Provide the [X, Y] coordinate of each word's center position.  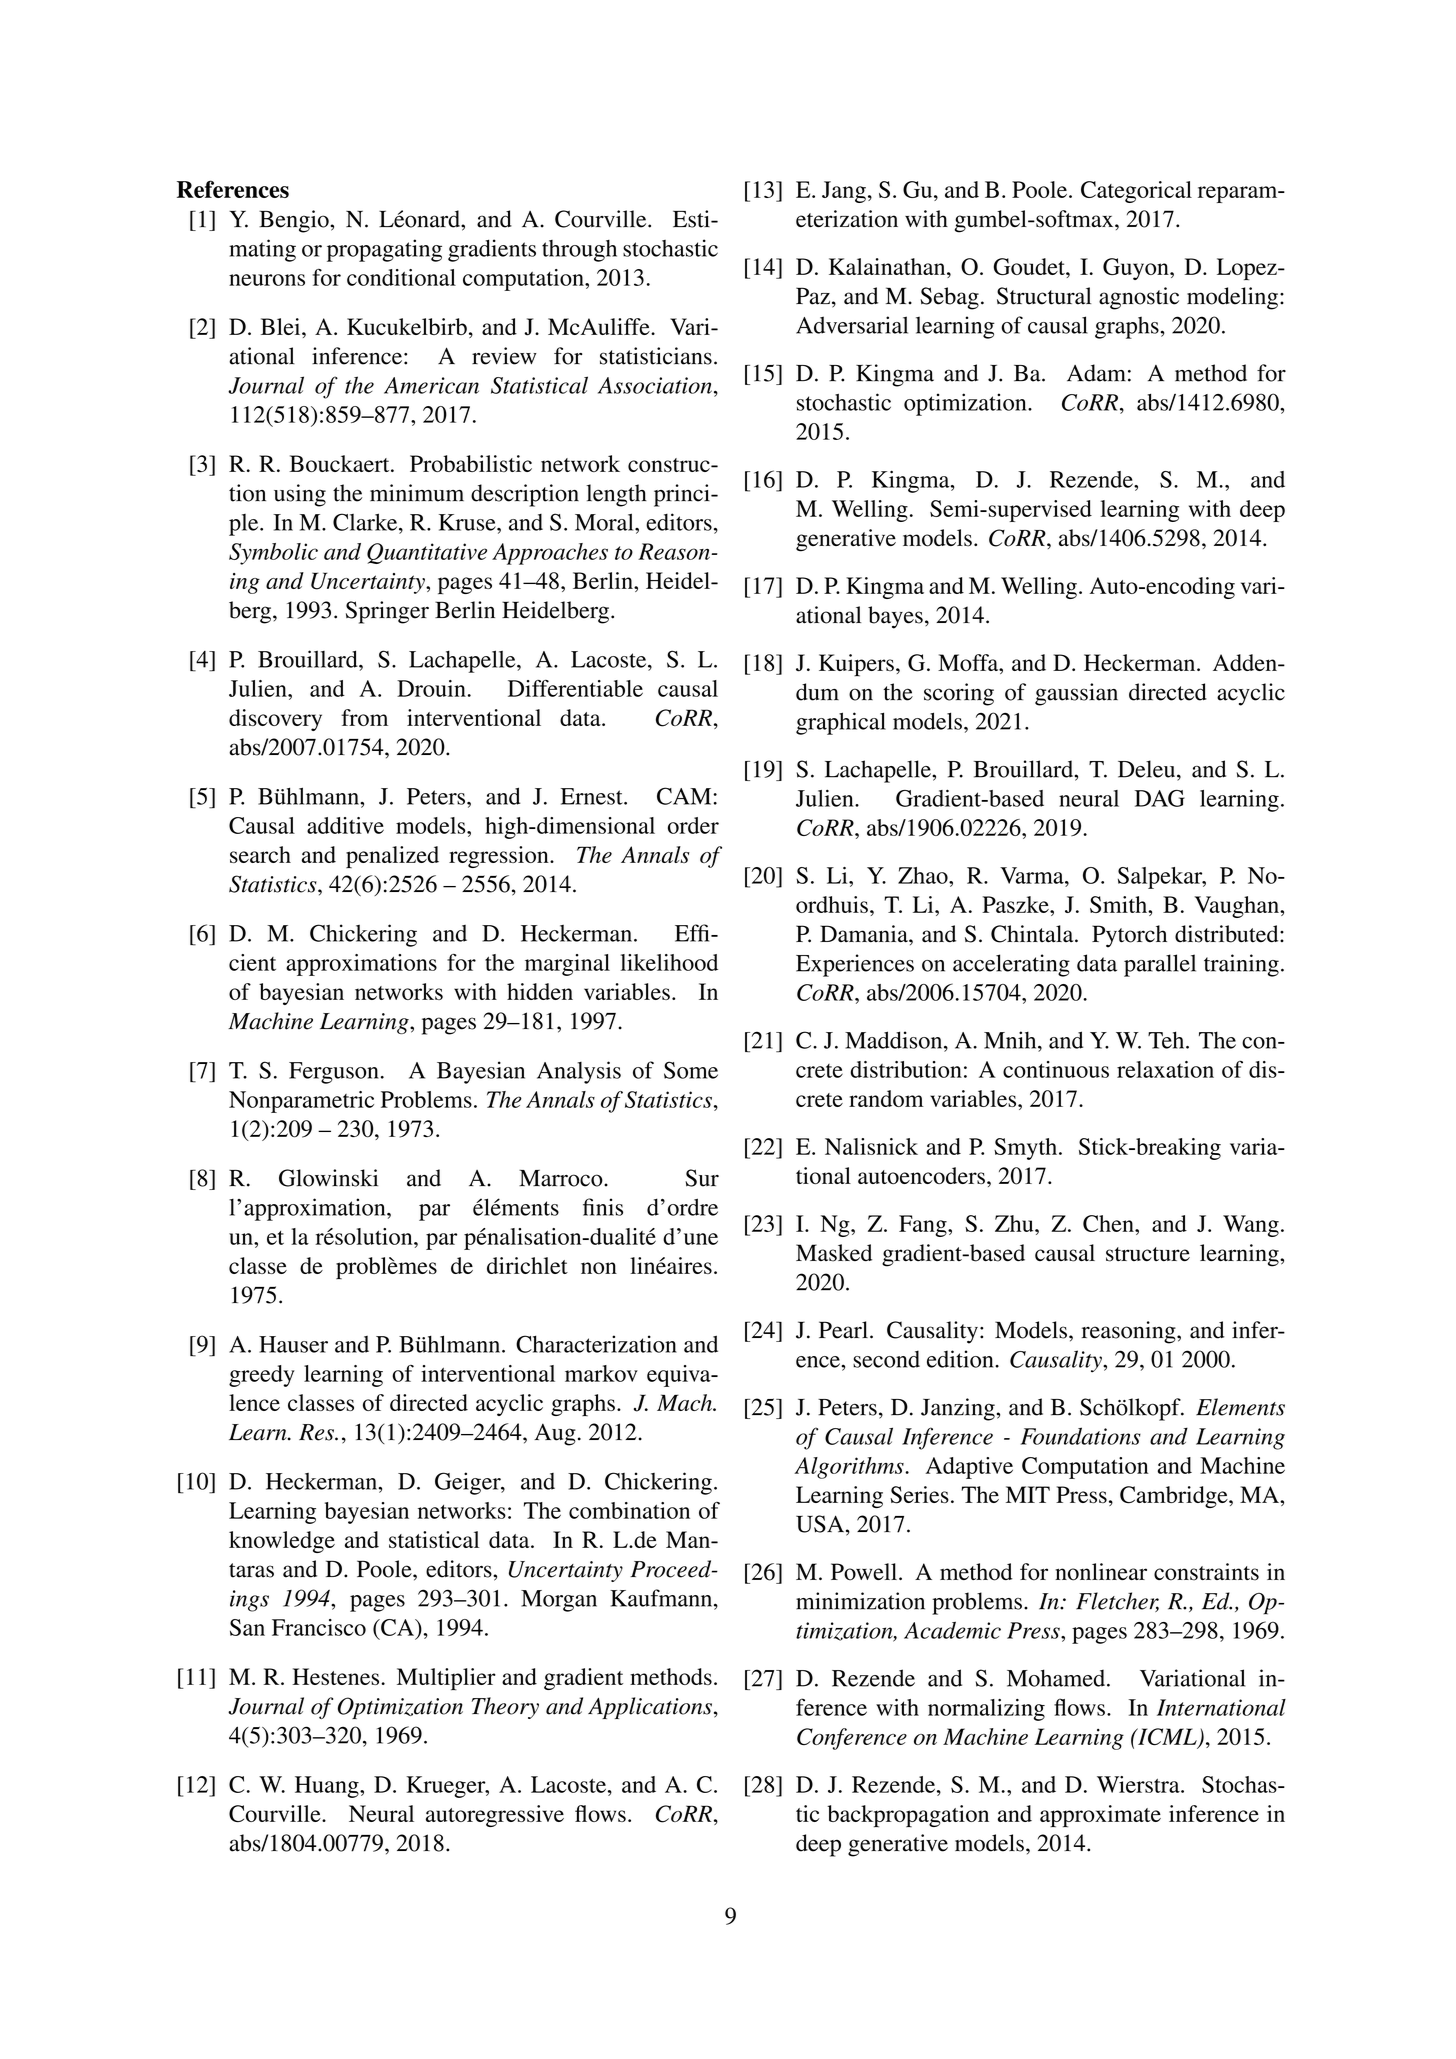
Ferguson [334, 1073]
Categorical [1136, 192]
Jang [844, 192]
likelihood [669, 962]
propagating [384, 250]
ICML [1167, 1738]
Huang [328, 1787]
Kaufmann [662, 1598]
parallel [1160, 965]
